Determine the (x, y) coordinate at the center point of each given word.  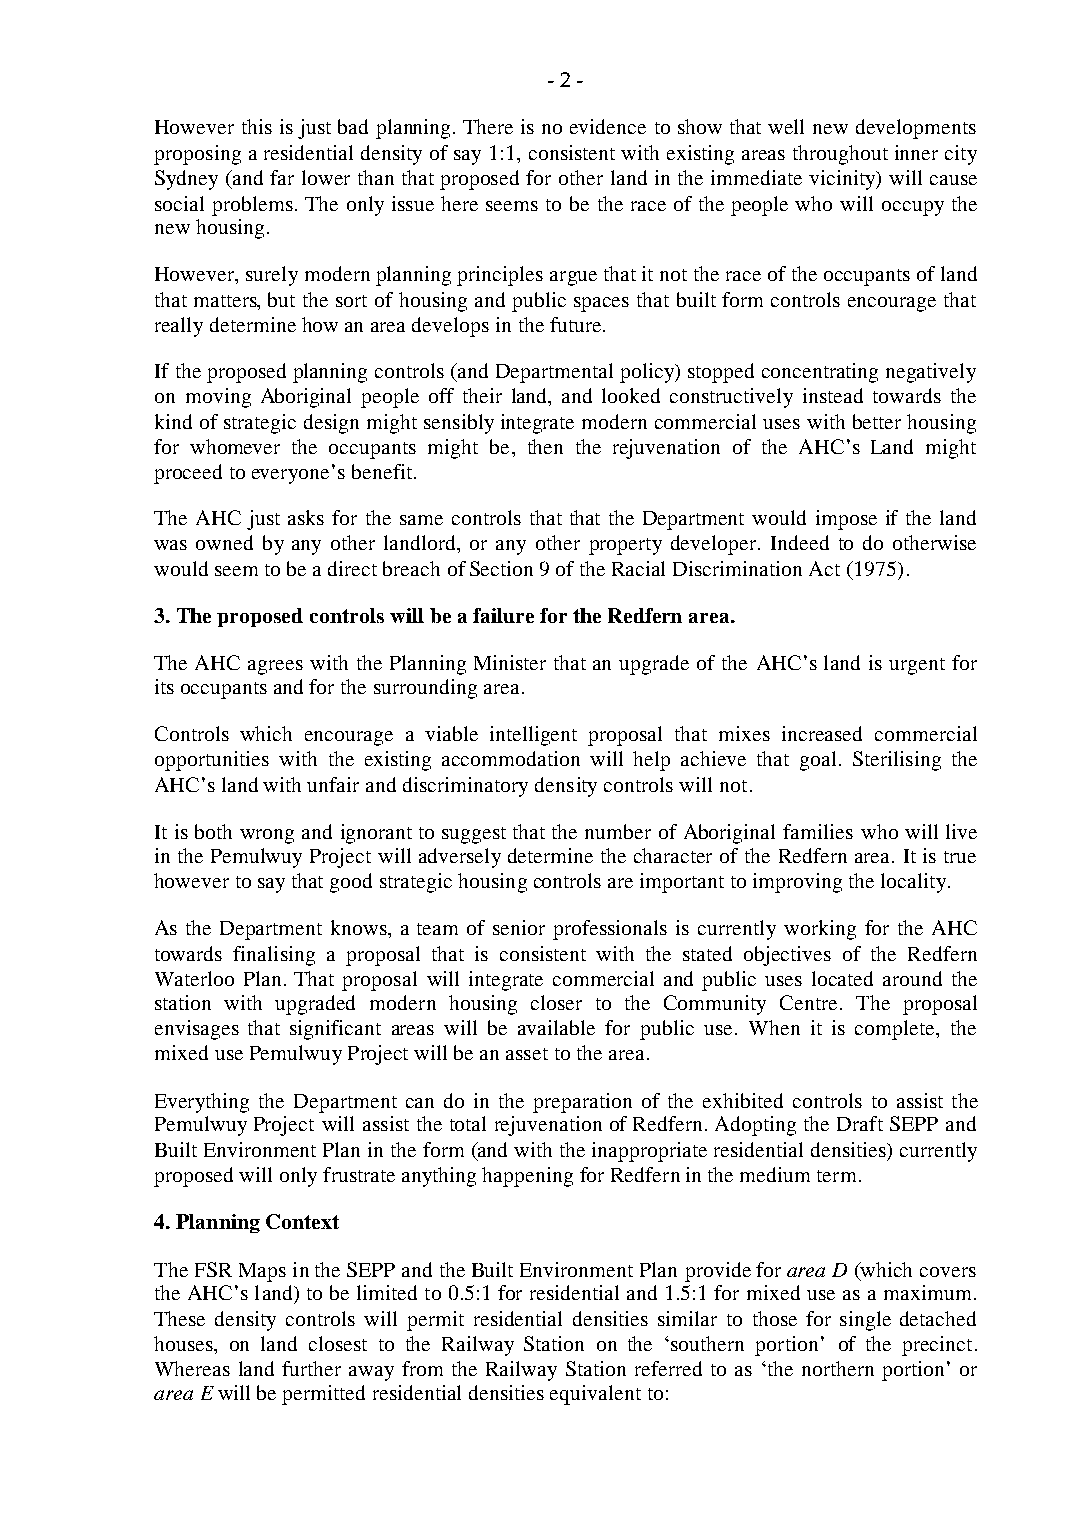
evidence (608, 126)
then (545, 446)
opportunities (212, 761)
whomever (235, 446)
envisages (197, 1030)
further (311, 1368)
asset (527, 1054)
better (877, 421)
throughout (840, 155)
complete (896, 1030)
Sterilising (897, 761)
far (282, 177)
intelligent (533, 736)
